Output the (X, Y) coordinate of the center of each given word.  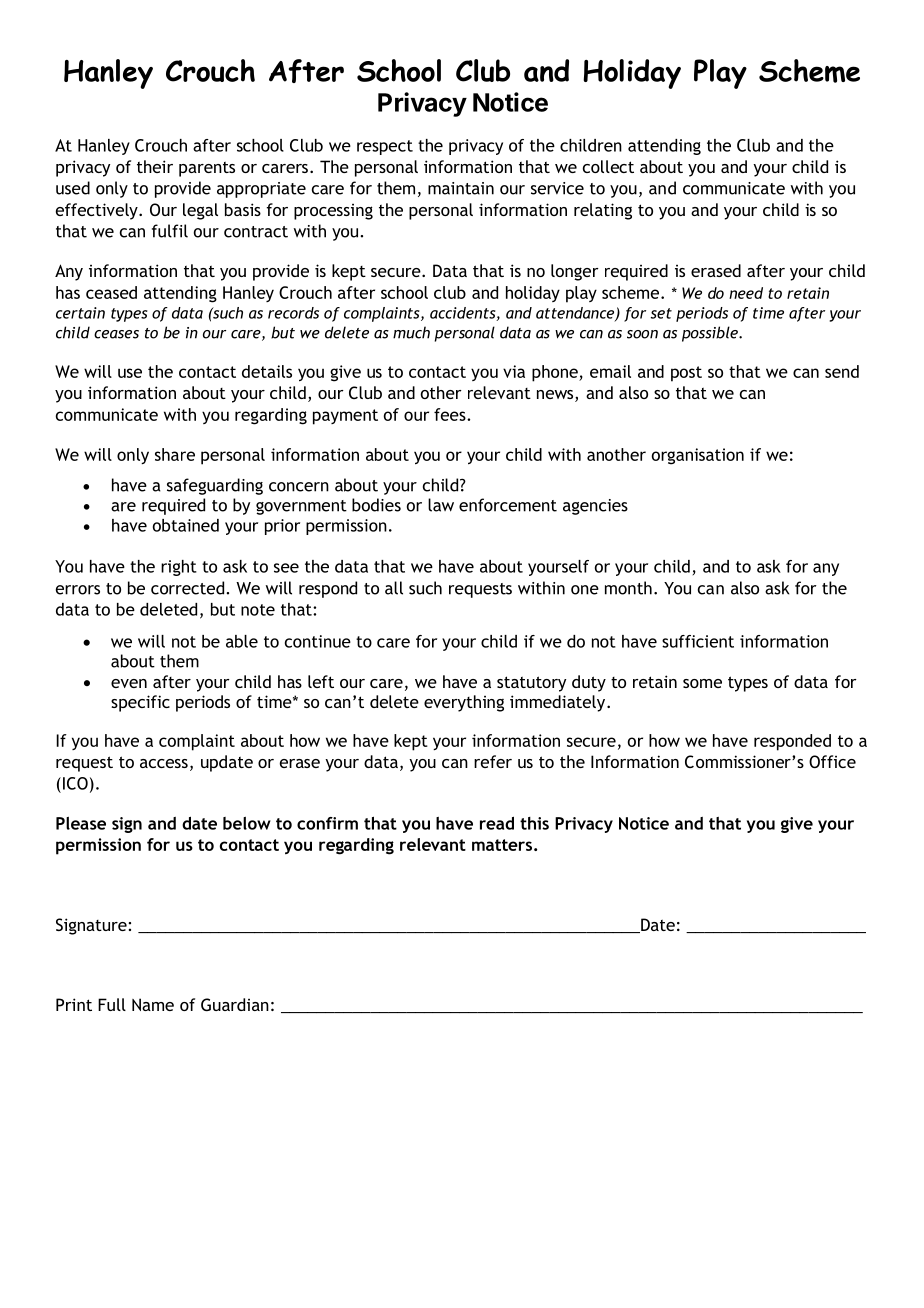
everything (464, 703)
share (175, 454)
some (702, 683)
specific (140, 703)
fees (451, 414)
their (155, 166)
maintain (461, 188)
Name (153, 1004)
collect (608, 166)
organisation (698, 456)
